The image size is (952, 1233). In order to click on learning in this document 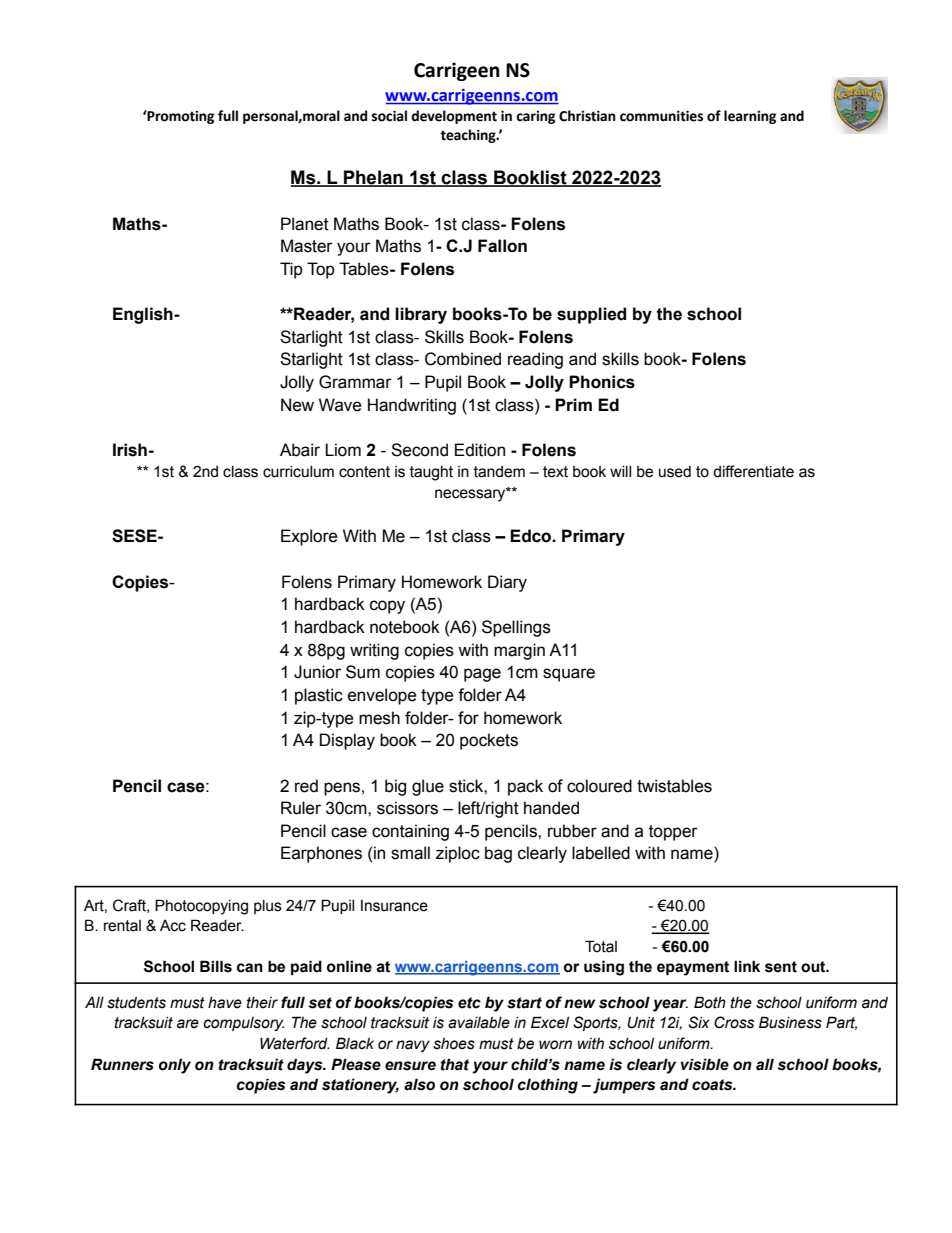, I will do `click(750, 117)`.
